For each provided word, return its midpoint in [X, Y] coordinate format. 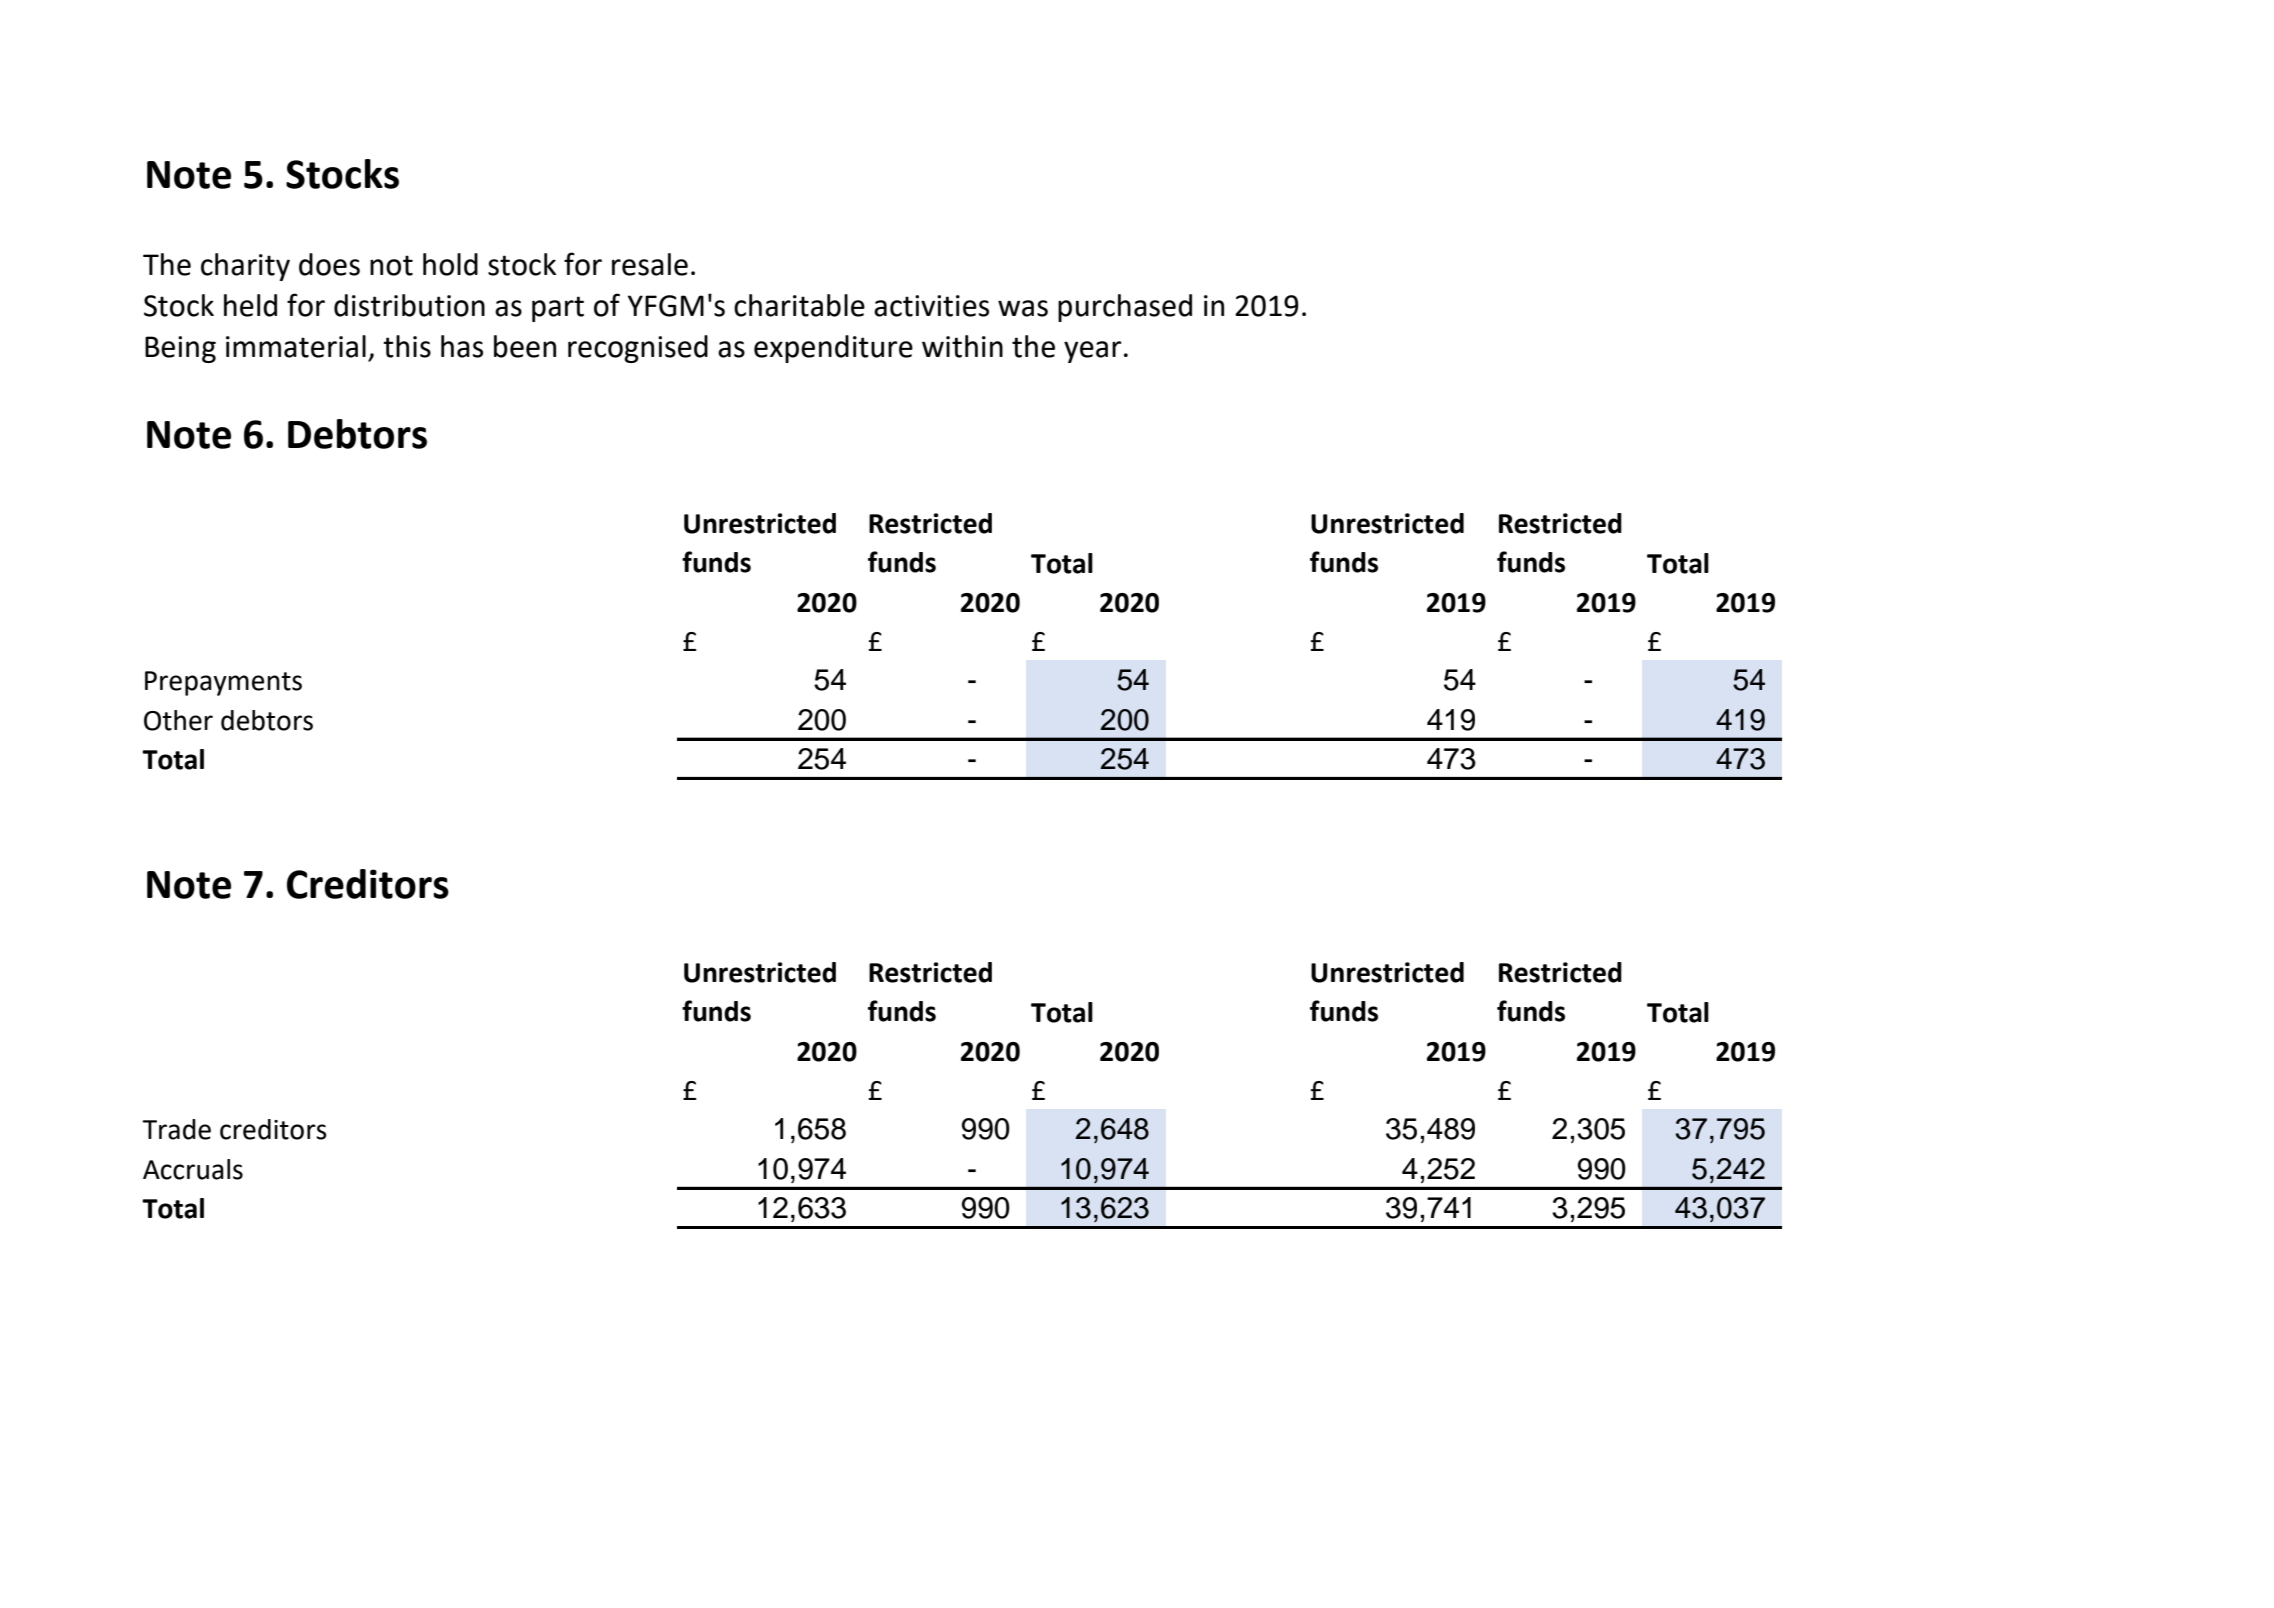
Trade [176, 1129]
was [1023, 308]
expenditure [833, 349]
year [1093, 352]
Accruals [193, 1169]
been [525, 346]
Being [180, 349]
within [962, 346]
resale [650, 264]
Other [178, 720]
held [250, 305]
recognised [638, 349]
